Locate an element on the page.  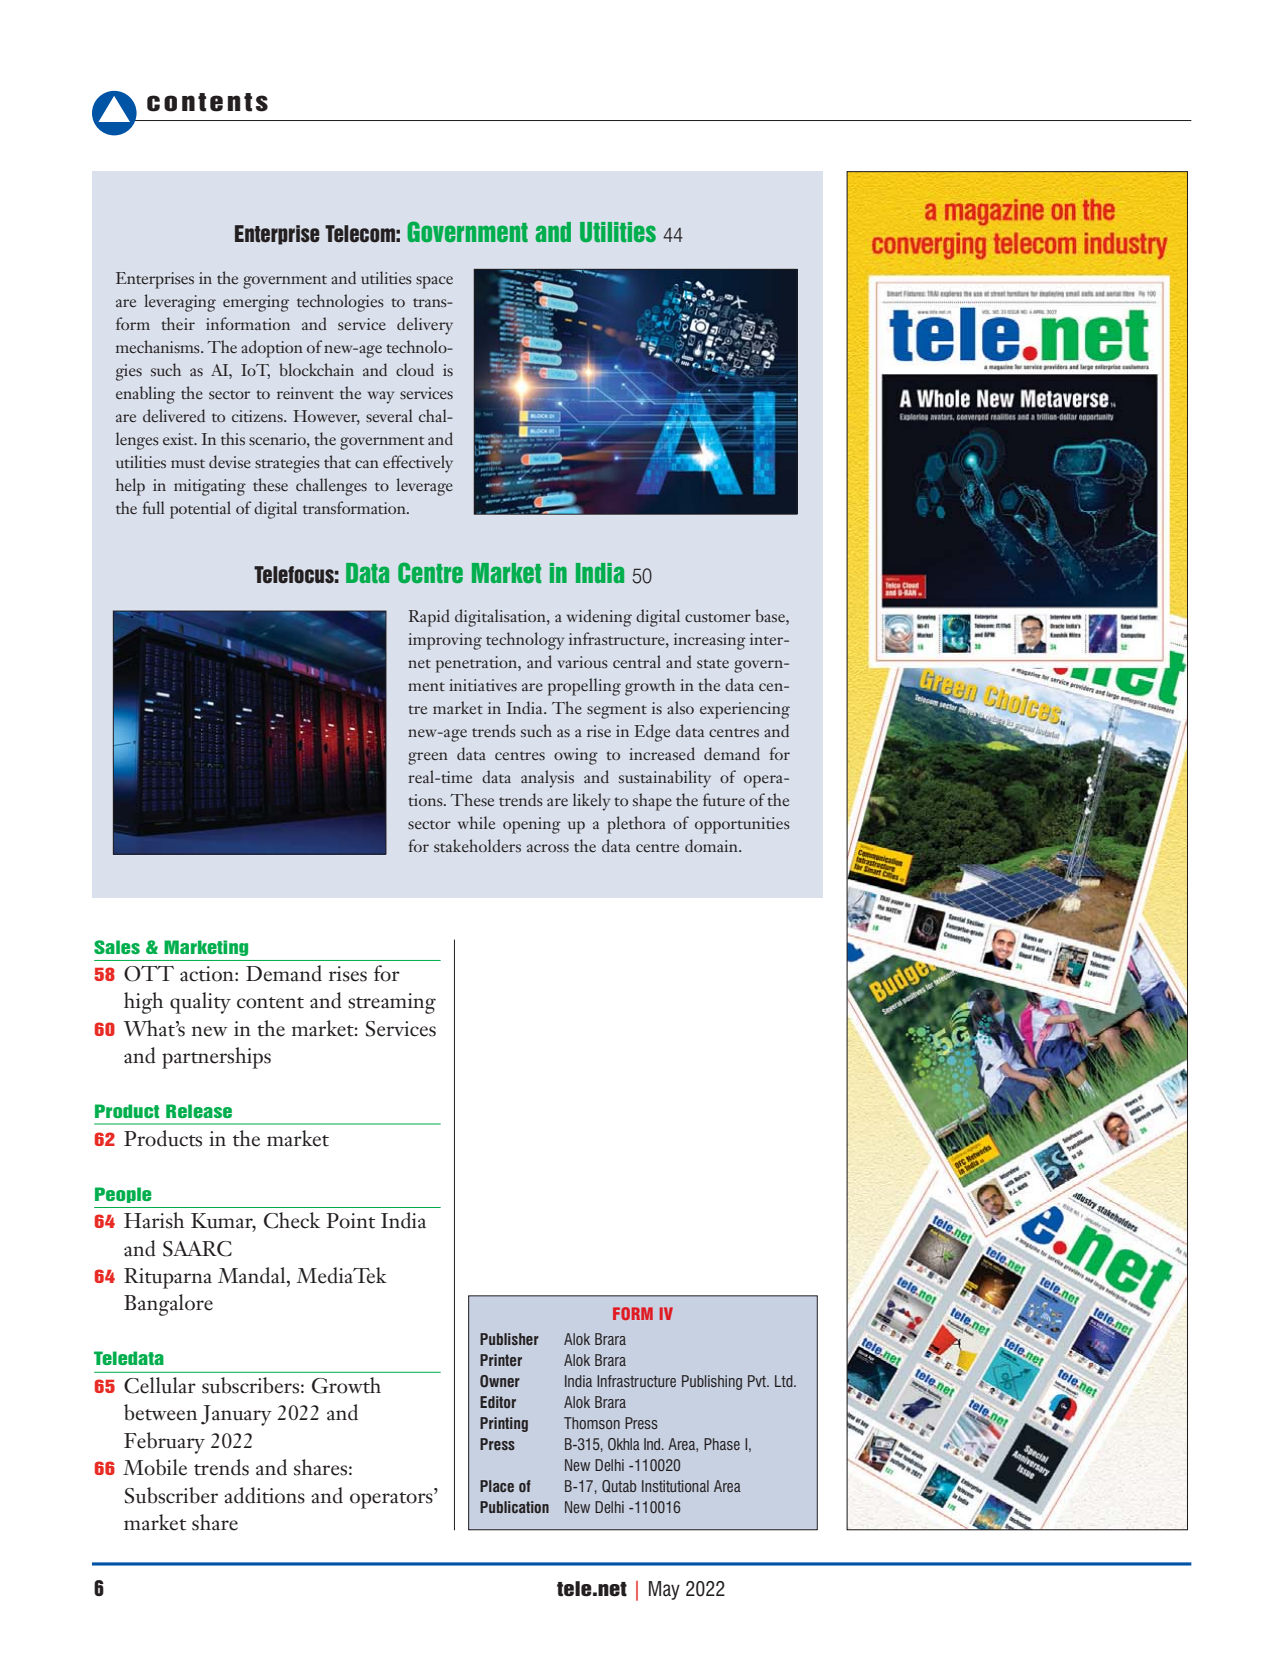
potential is located at coordinates (200, 510).
